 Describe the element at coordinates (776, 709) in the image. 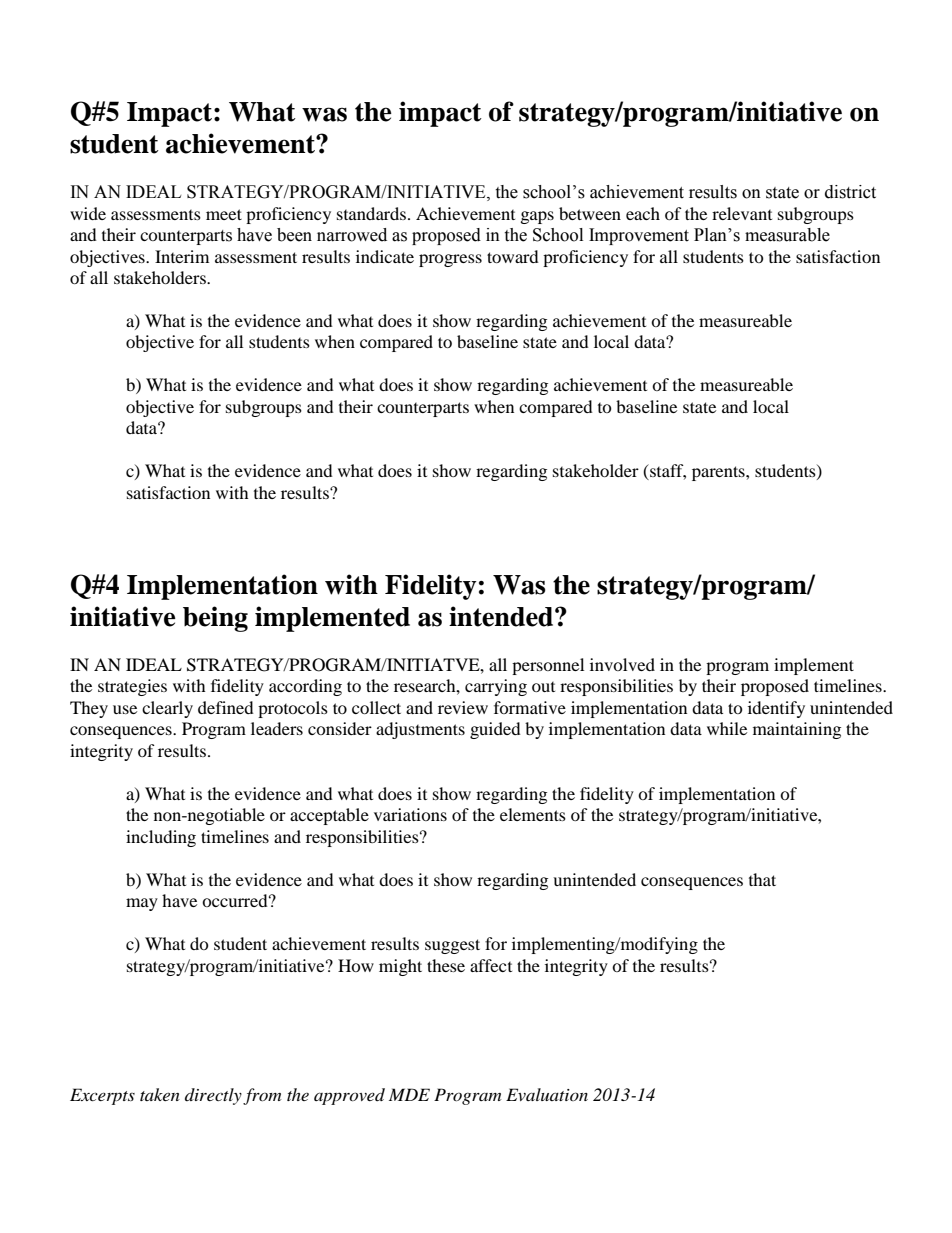

I see `identify` at that location.
